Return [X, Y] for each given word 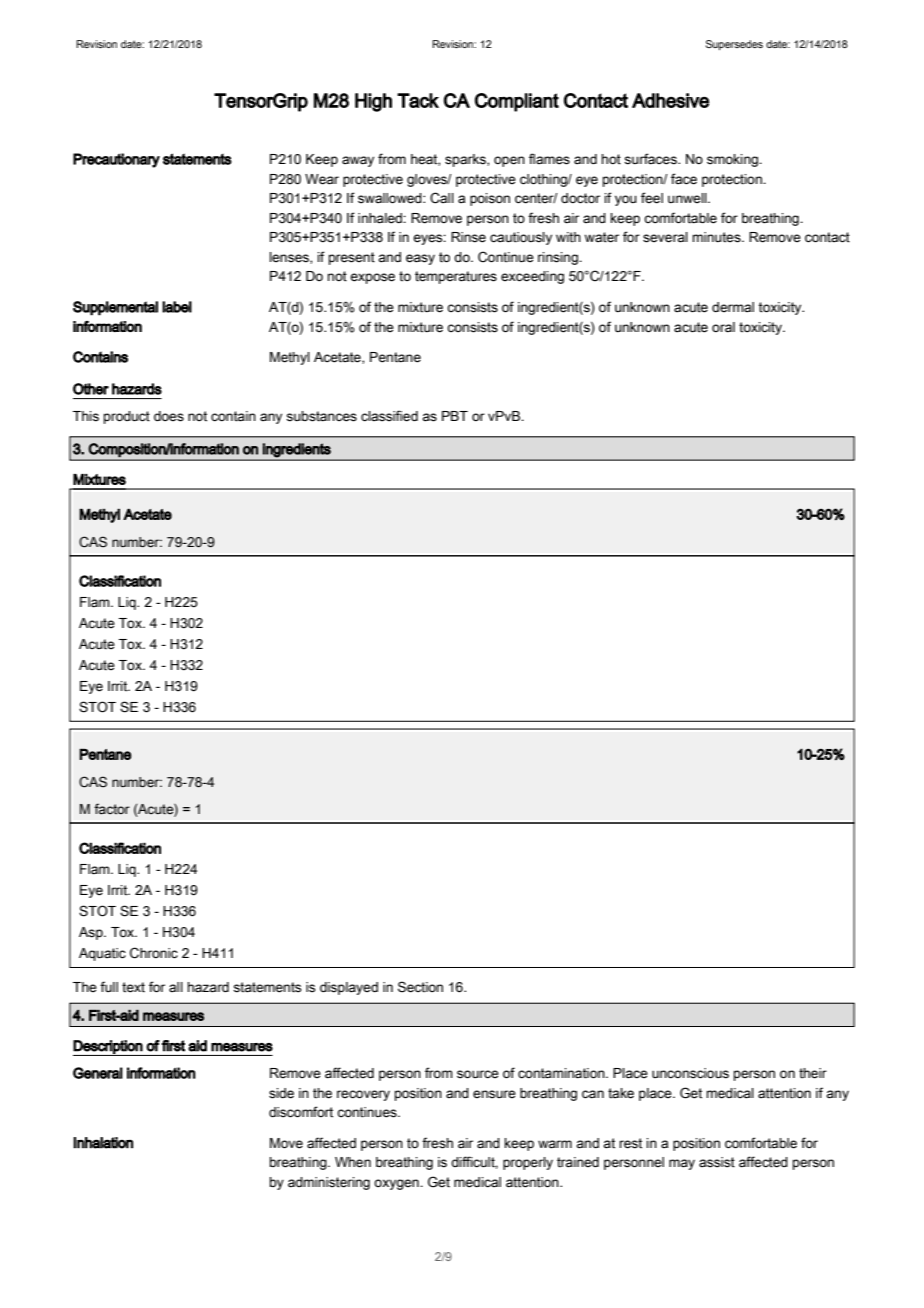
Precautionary [116, 160]
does [169, 416]
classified [389, 416]
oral [723, 327]
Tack [418, 100]
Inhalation [103, 1143]
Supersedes [734, 45]
